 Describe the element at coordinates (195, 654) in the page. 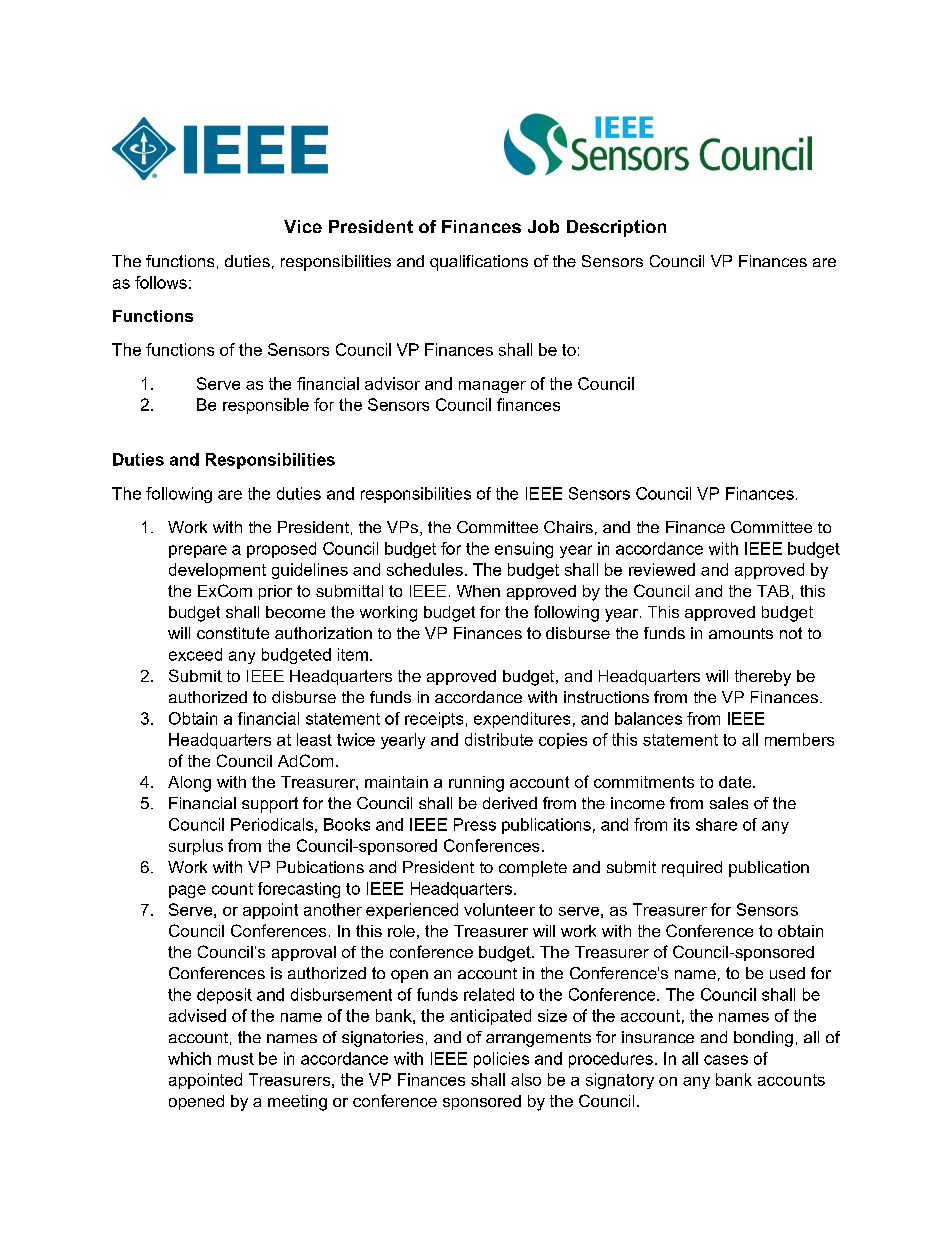

I see `exceed` at that location.
